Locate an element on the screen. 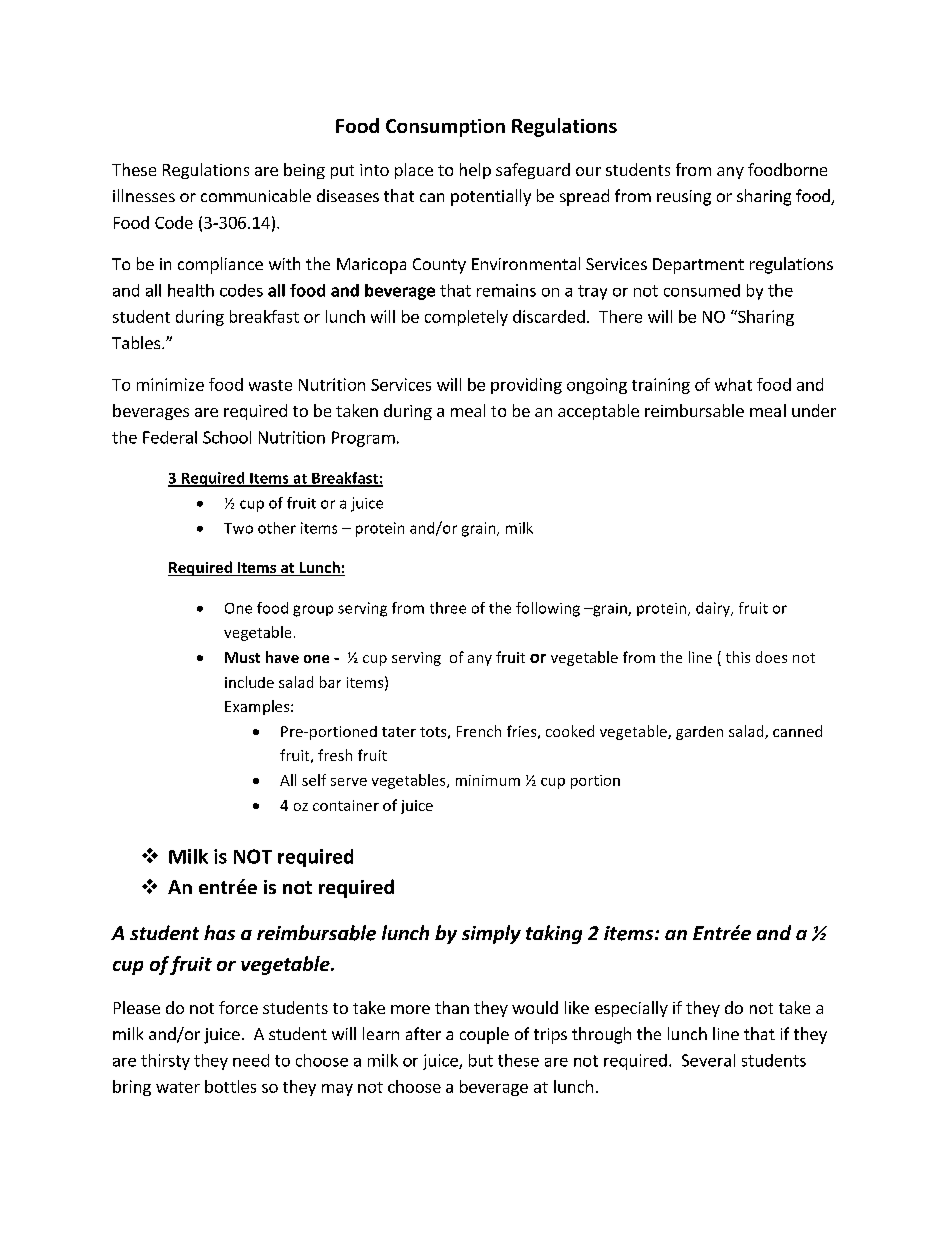  School is located at coordinates (227, 437).
